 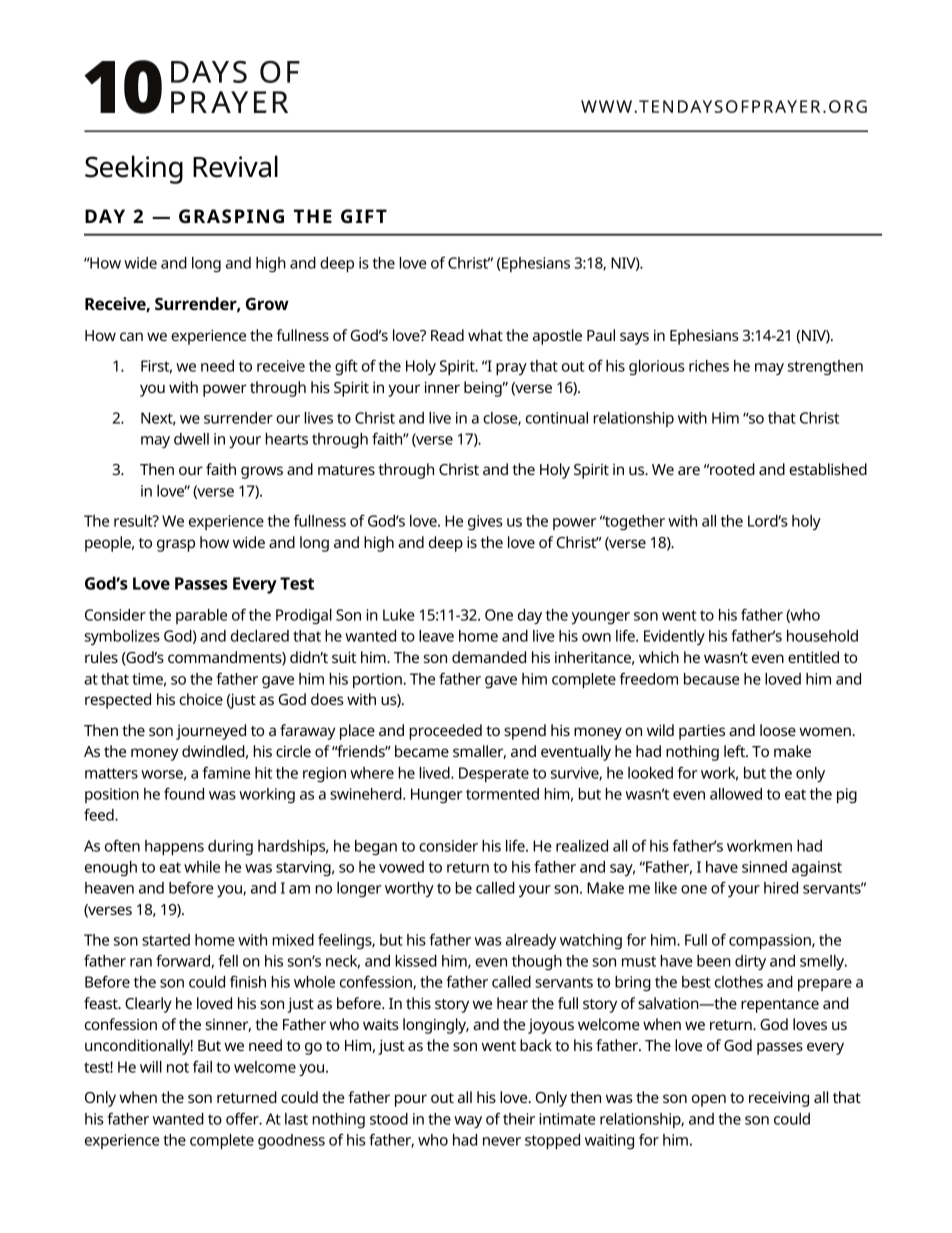 I want to click on says, so click(x=634, y=338).
